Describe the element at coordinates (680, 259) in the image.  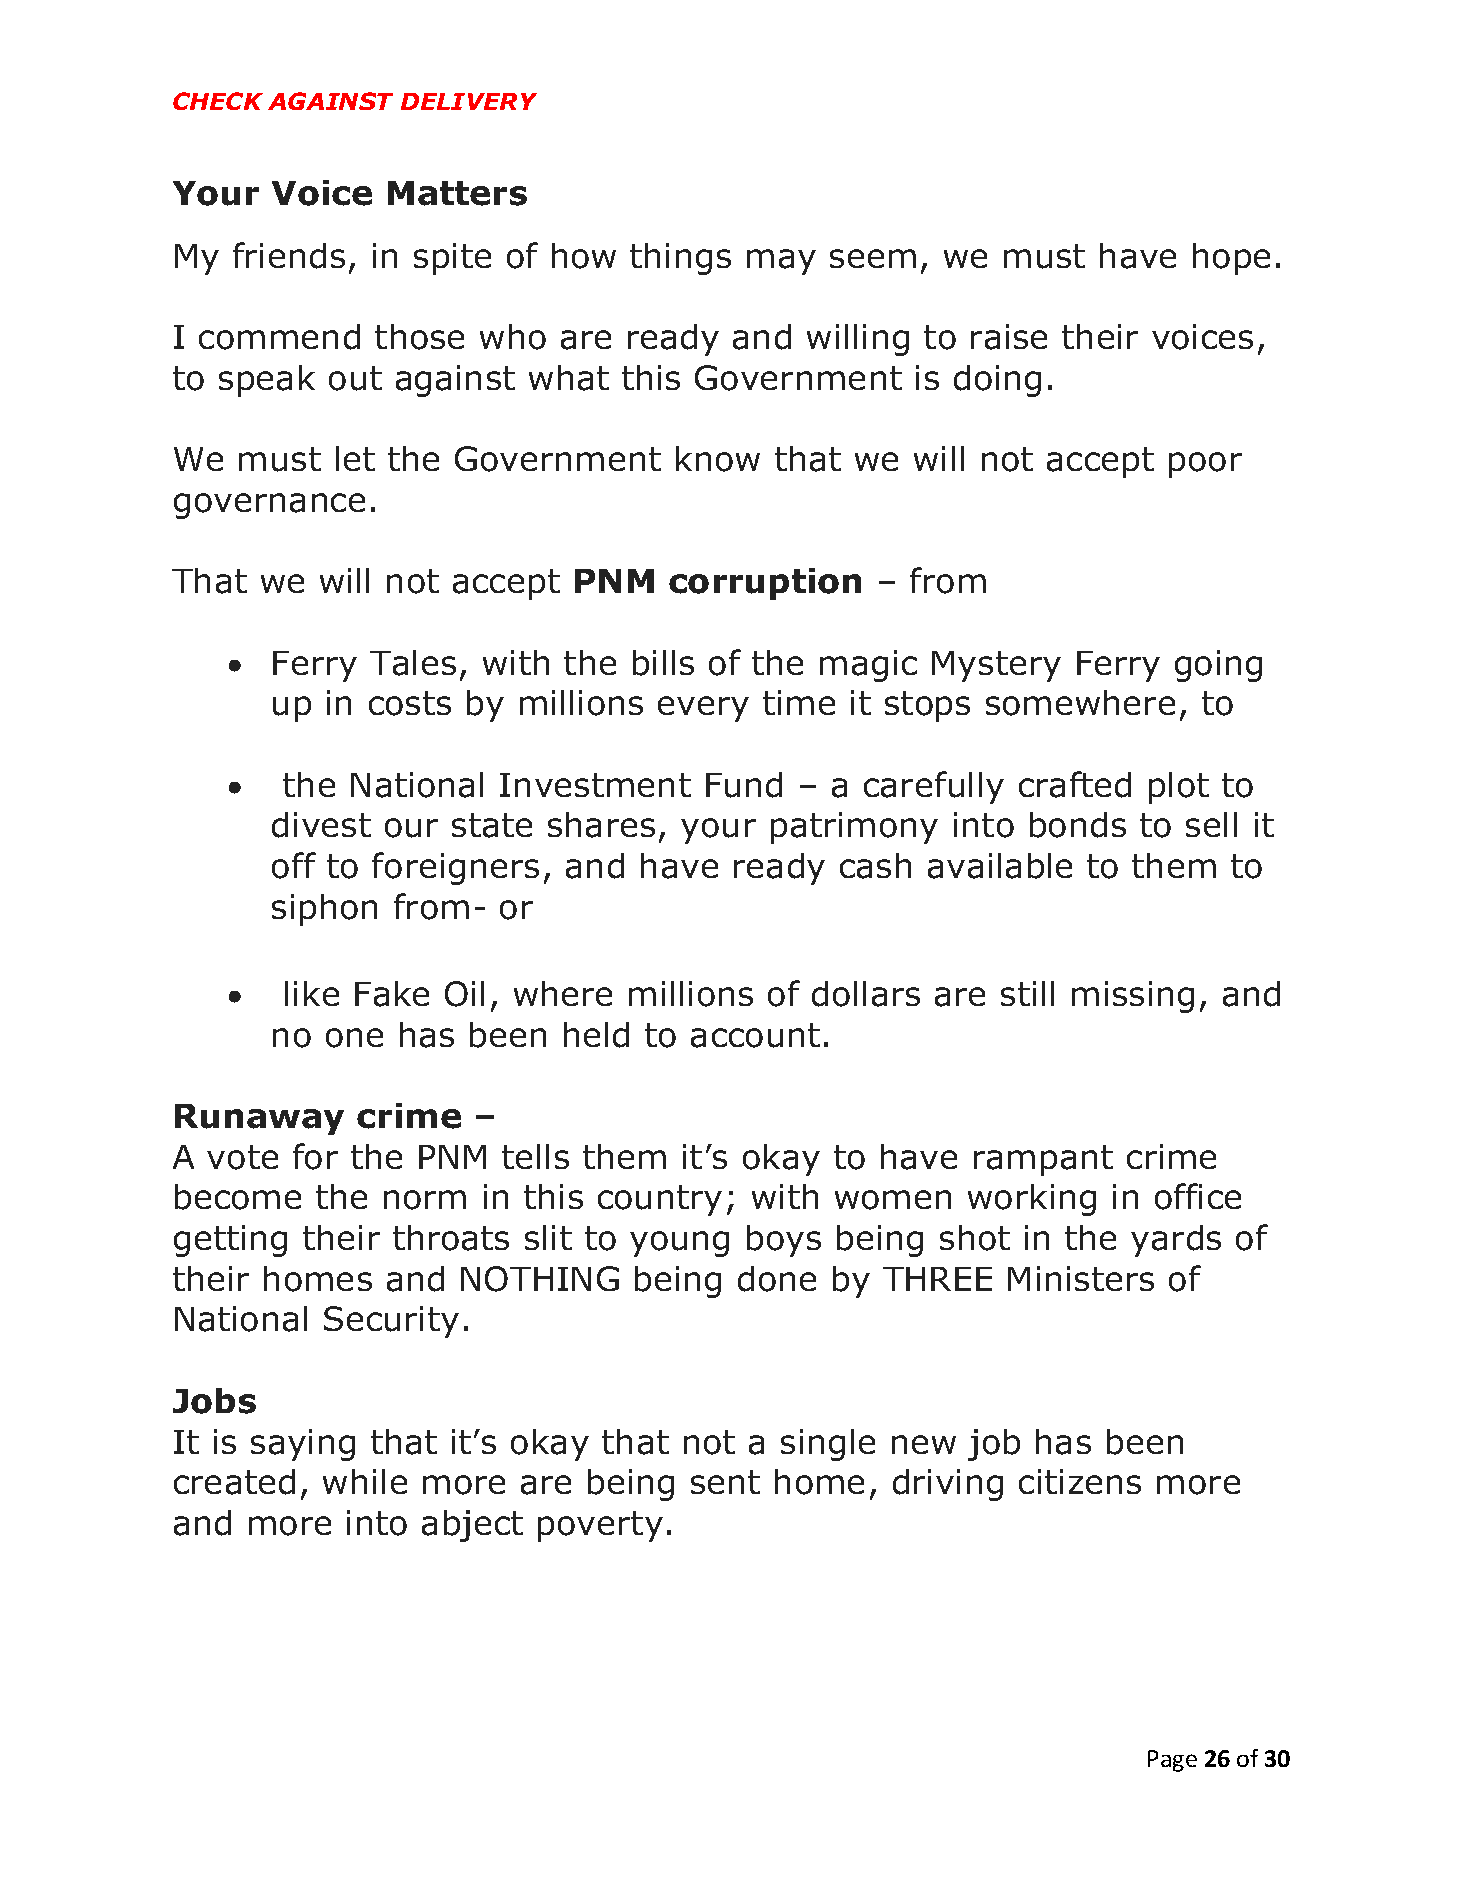
I see `things` at that location.
